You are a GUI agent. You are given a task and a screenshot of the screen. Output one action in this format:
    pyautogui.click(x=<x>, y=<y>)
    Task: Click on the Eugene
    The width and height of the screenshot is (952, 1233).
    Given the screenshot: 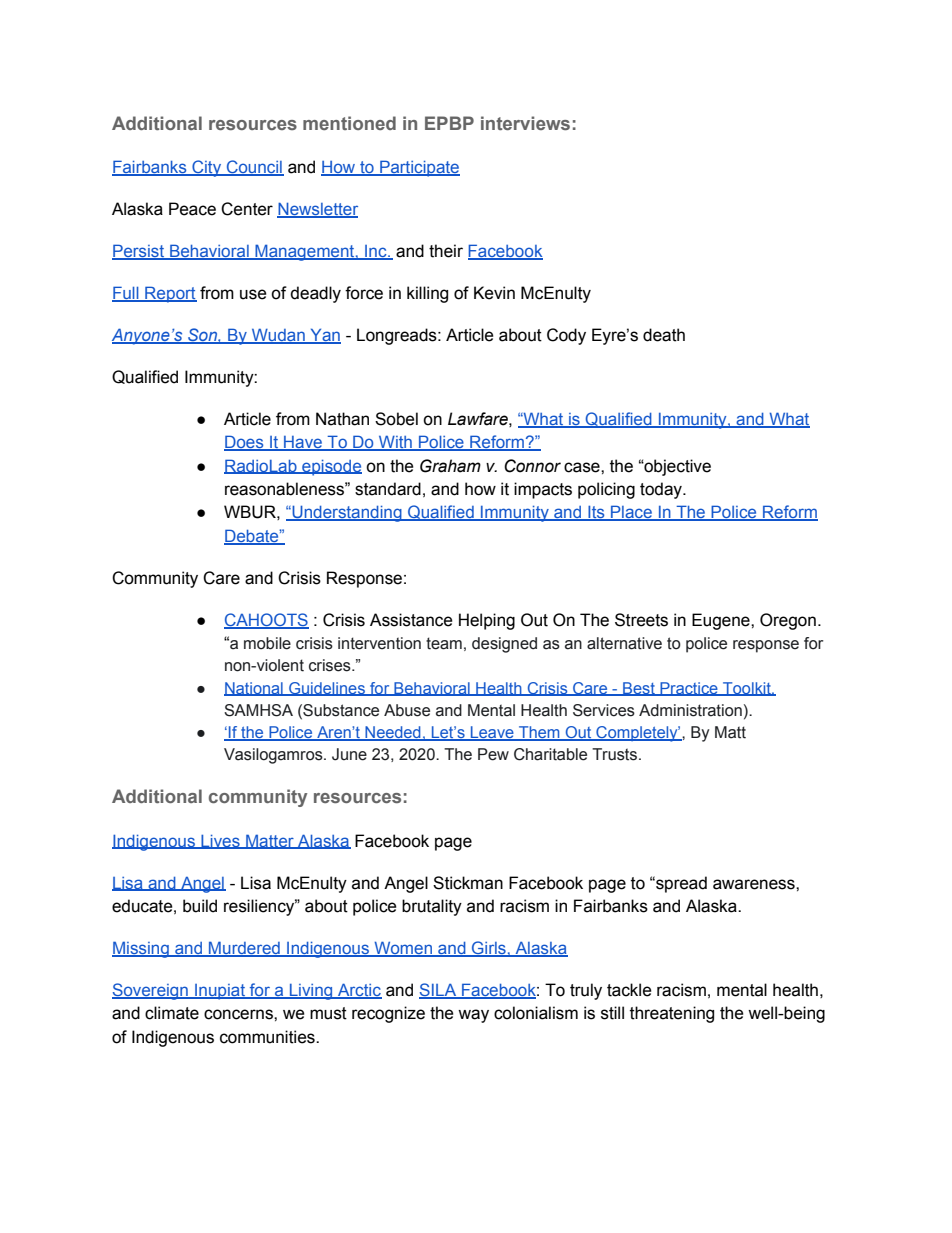 What is the action you would take?
    pyautogui.click(x=722, y=621)
